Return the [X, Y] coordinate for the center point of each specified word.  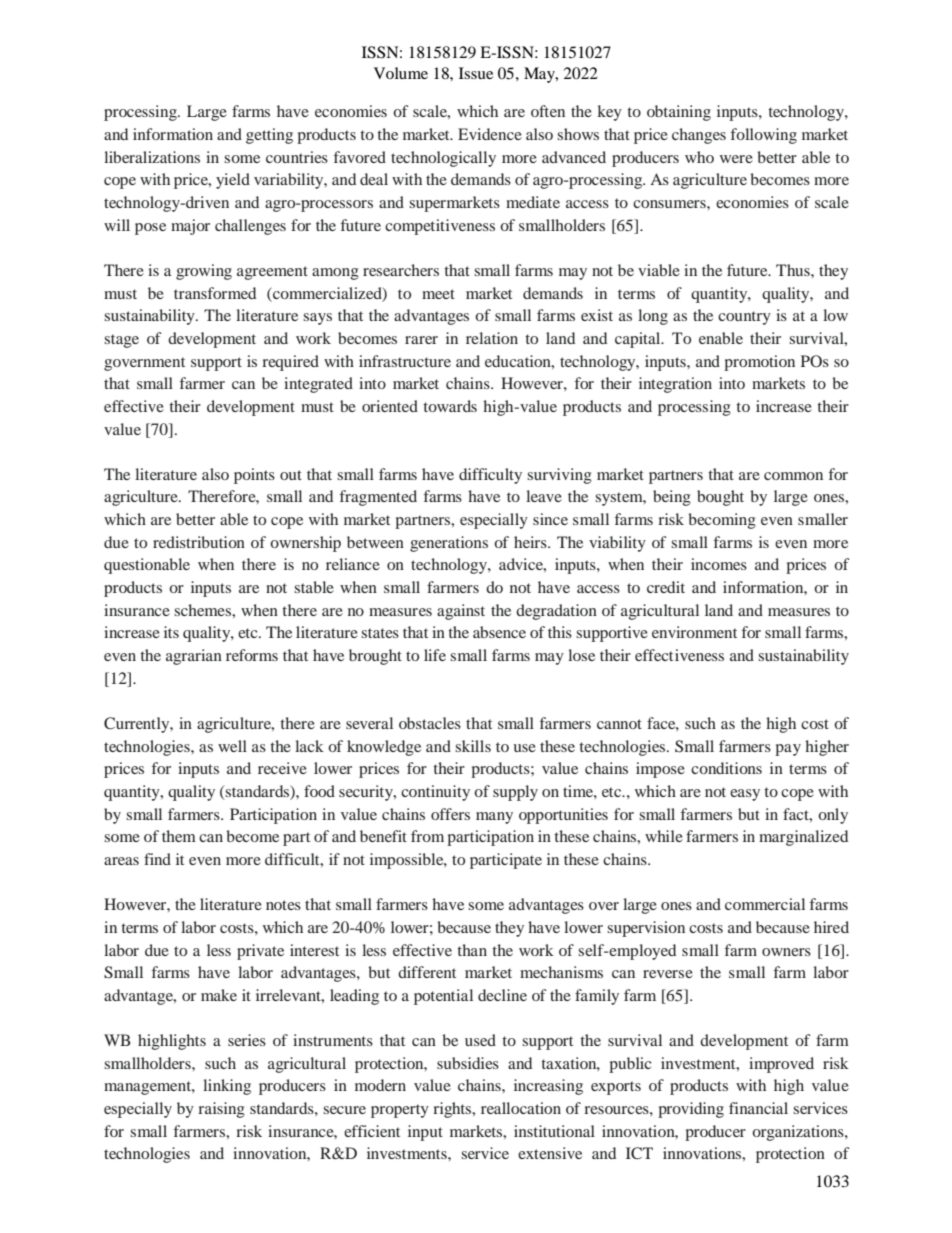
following [763, 136]
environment [694, 632]
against [461, 612]
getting [269, 136]
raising [221, 1110]
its [171, 632]
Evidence [490, 134]
